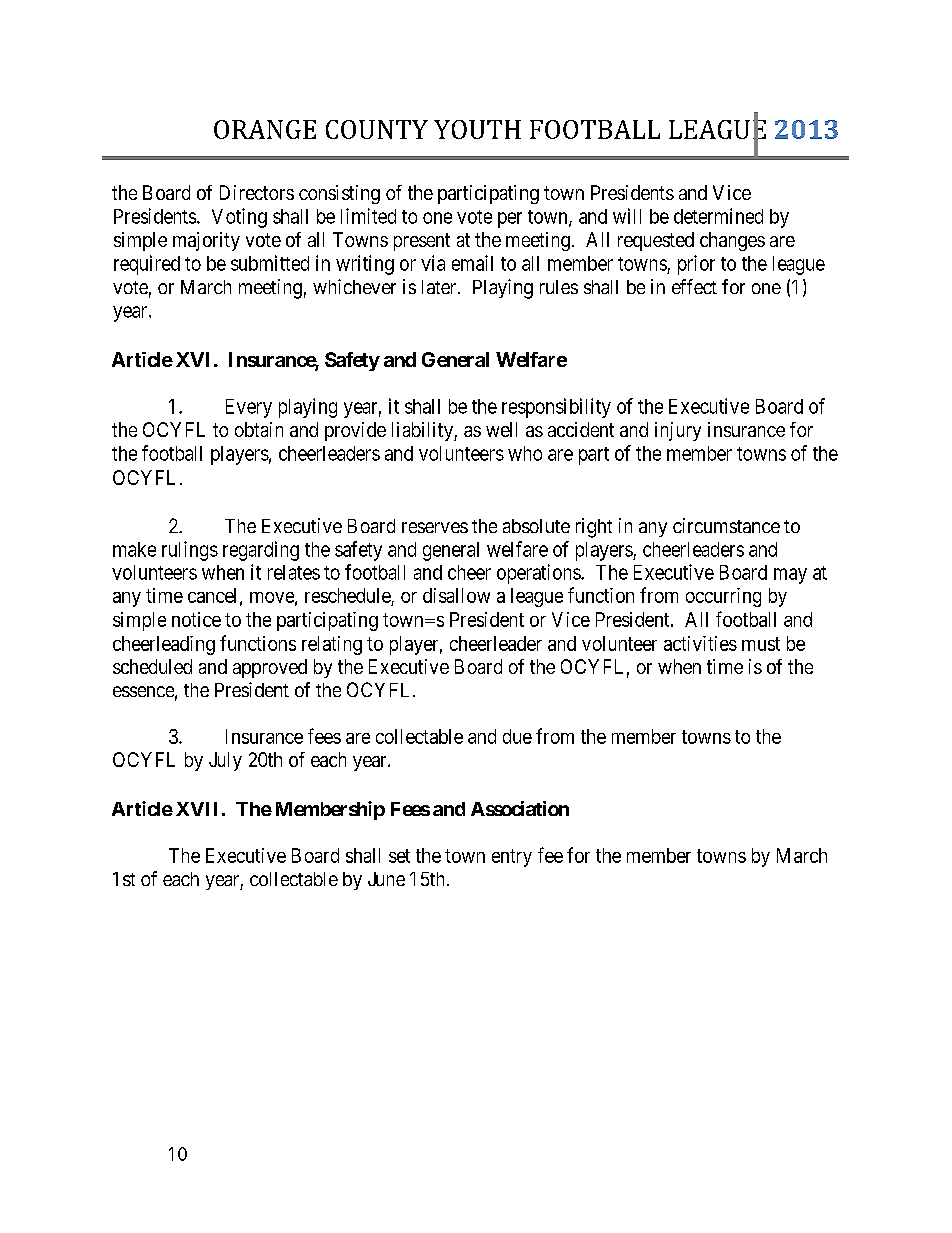 The width and height of the page is (952, 1233). What do you see at coordinates (456, 595) in the page?
I see `disallow` at bounding box center [456, 595].
